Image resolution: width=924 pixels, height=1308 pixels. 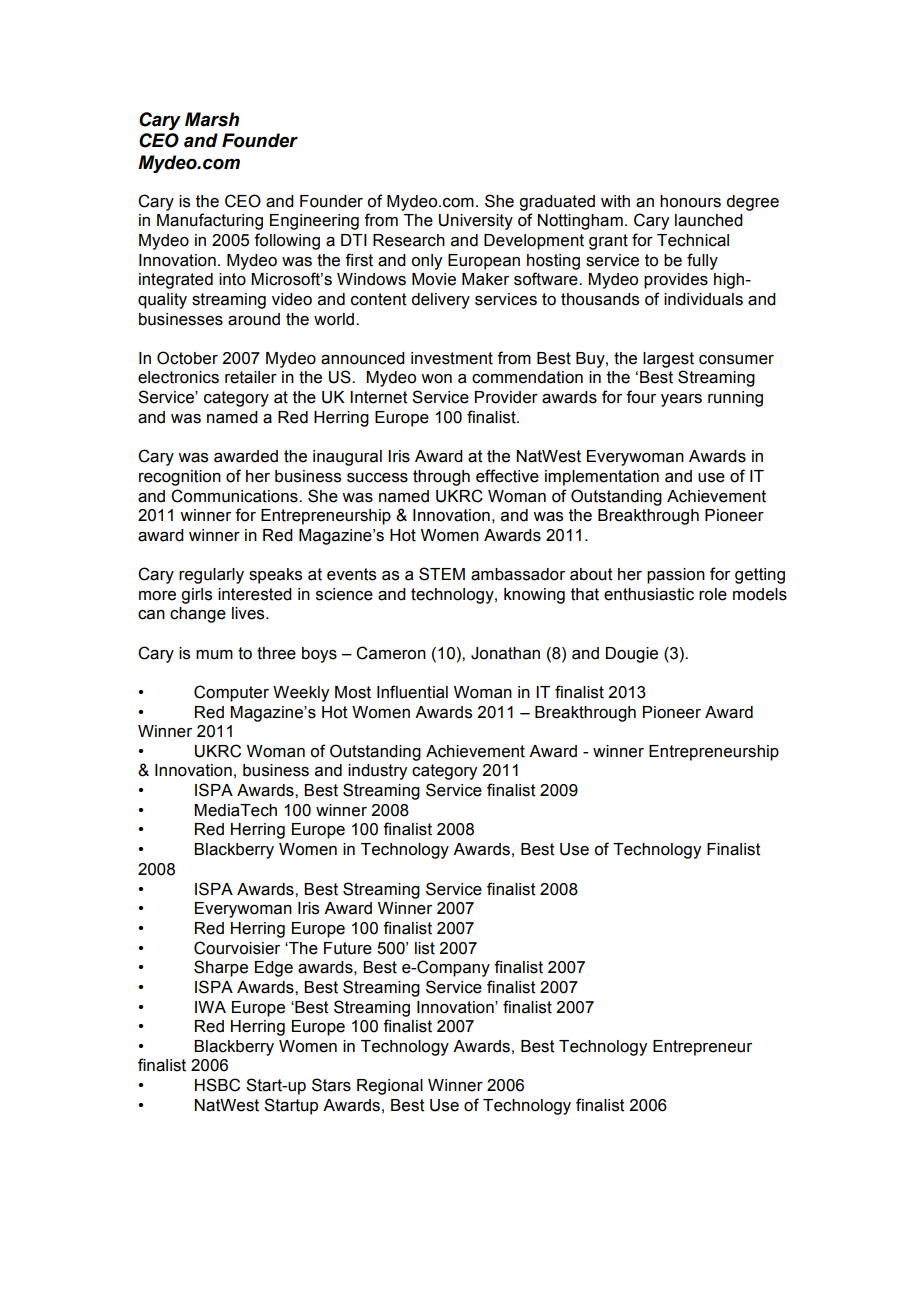 I want to click on Regional, so click(x=390, y=1087).
